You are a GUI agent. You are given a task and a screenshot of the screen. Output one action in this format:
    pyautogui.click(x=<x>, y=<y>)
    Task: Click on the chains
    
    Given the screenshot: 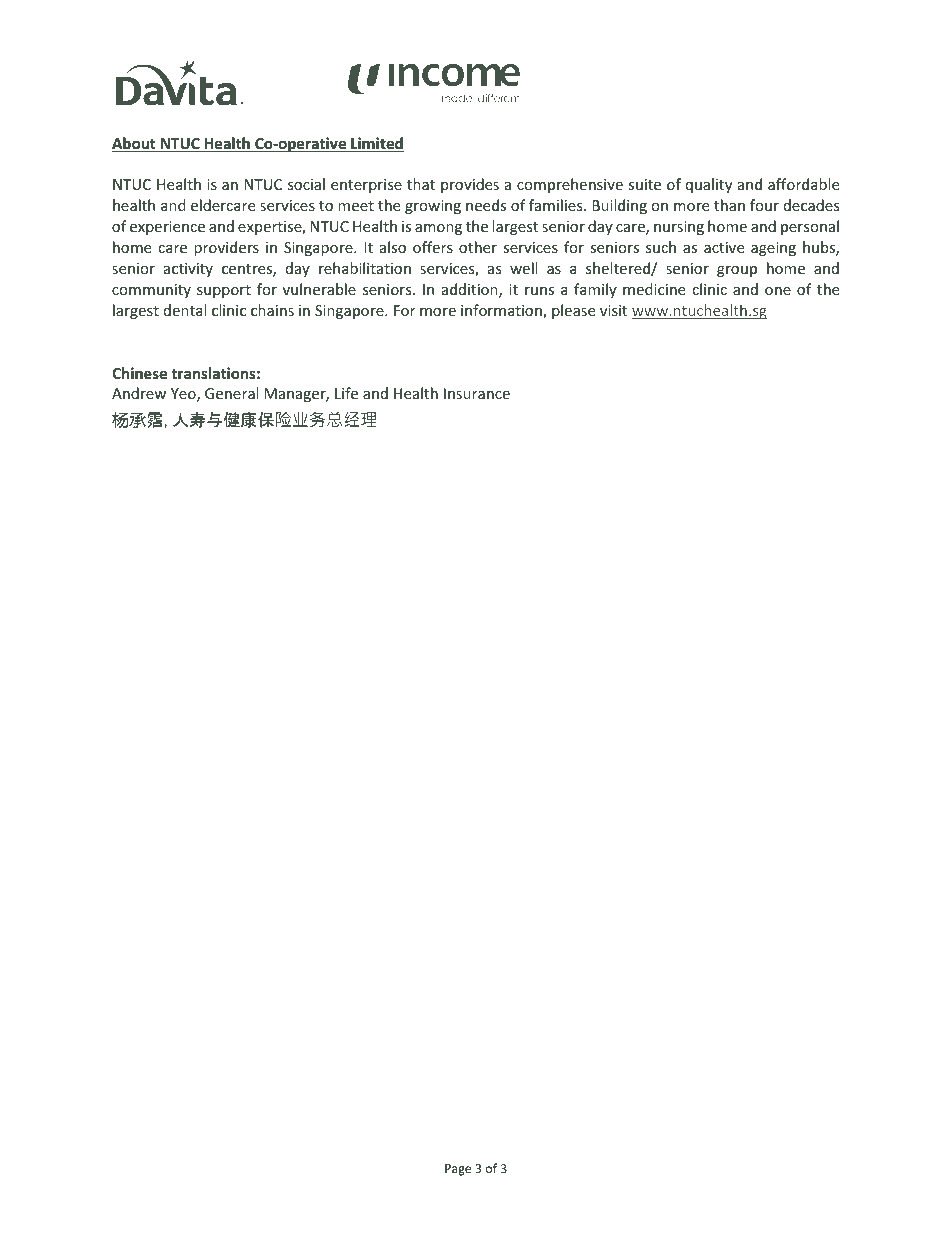 What is the action you would take?
    pyautogui.click(x=272, y=310)
